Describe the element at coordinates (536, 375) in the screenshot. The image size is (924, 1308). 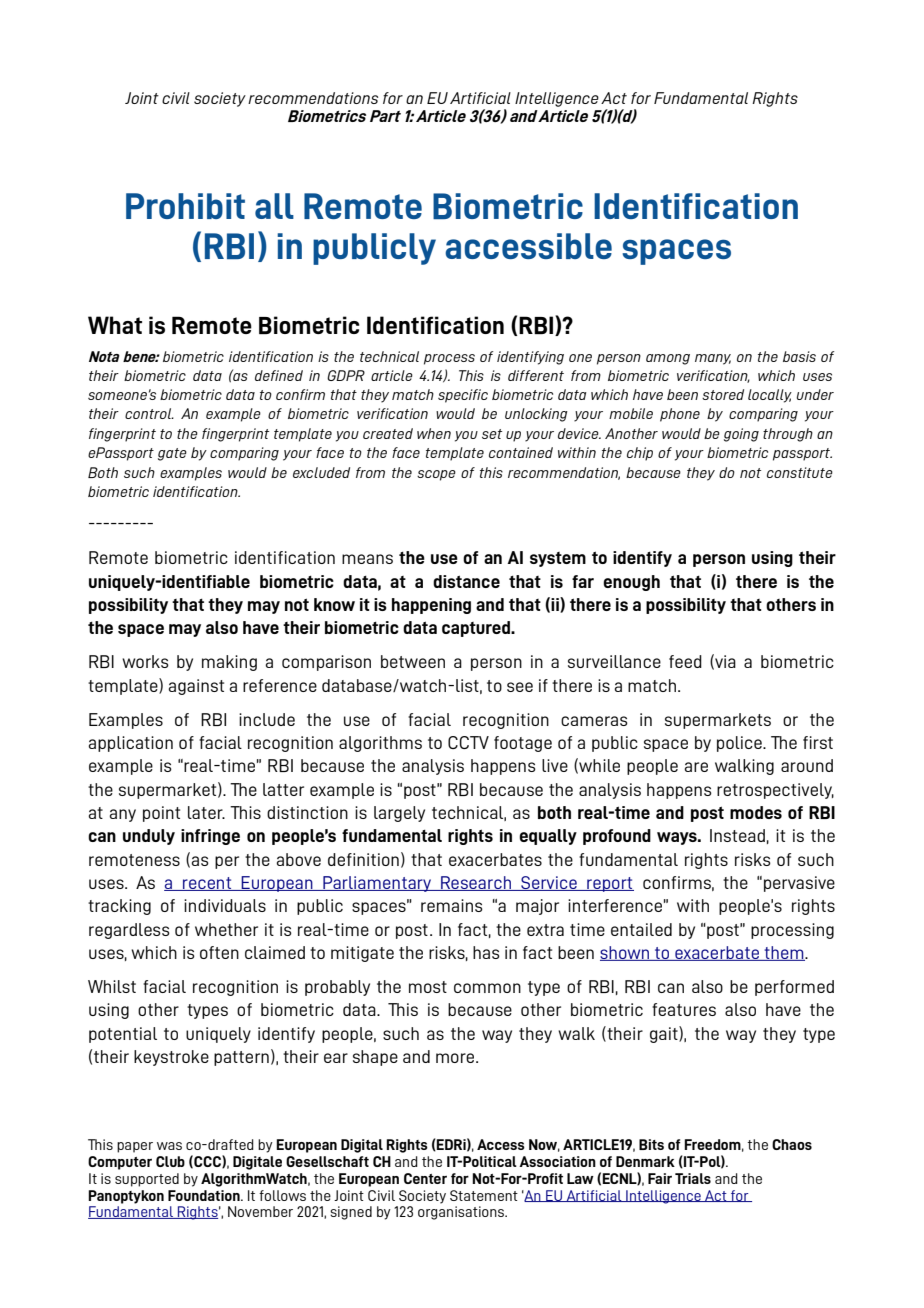
I see `different` at that location.
